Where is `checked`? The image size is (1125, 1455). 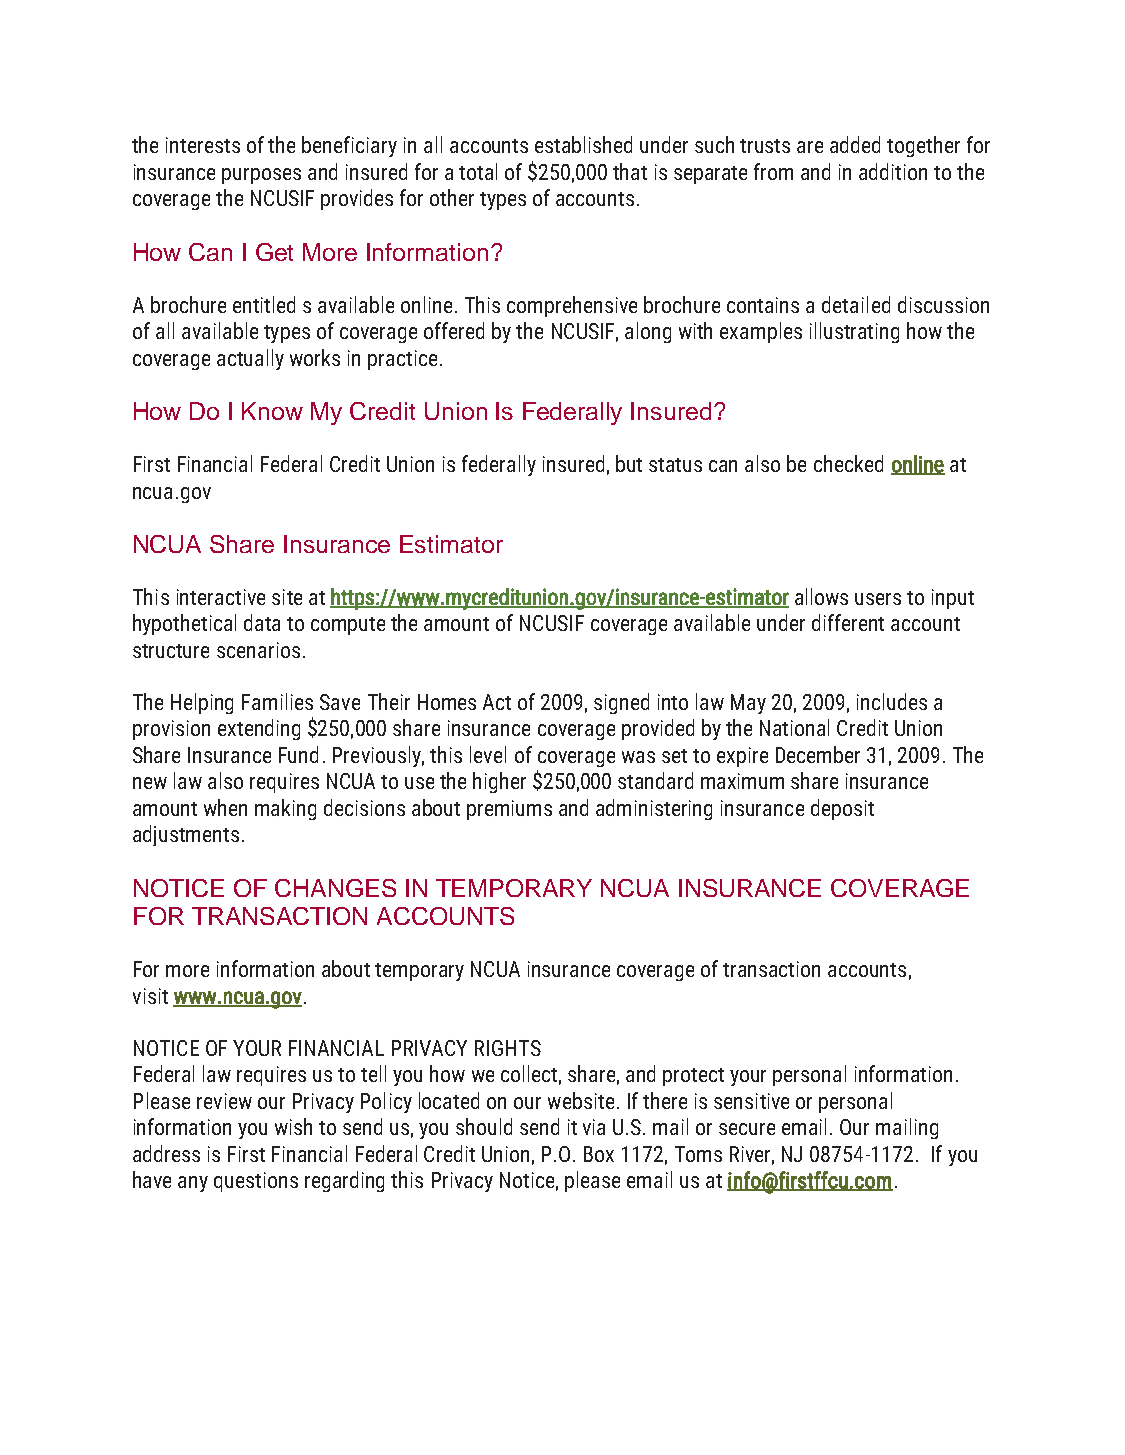 checked is located at coordinates (848, 463).
